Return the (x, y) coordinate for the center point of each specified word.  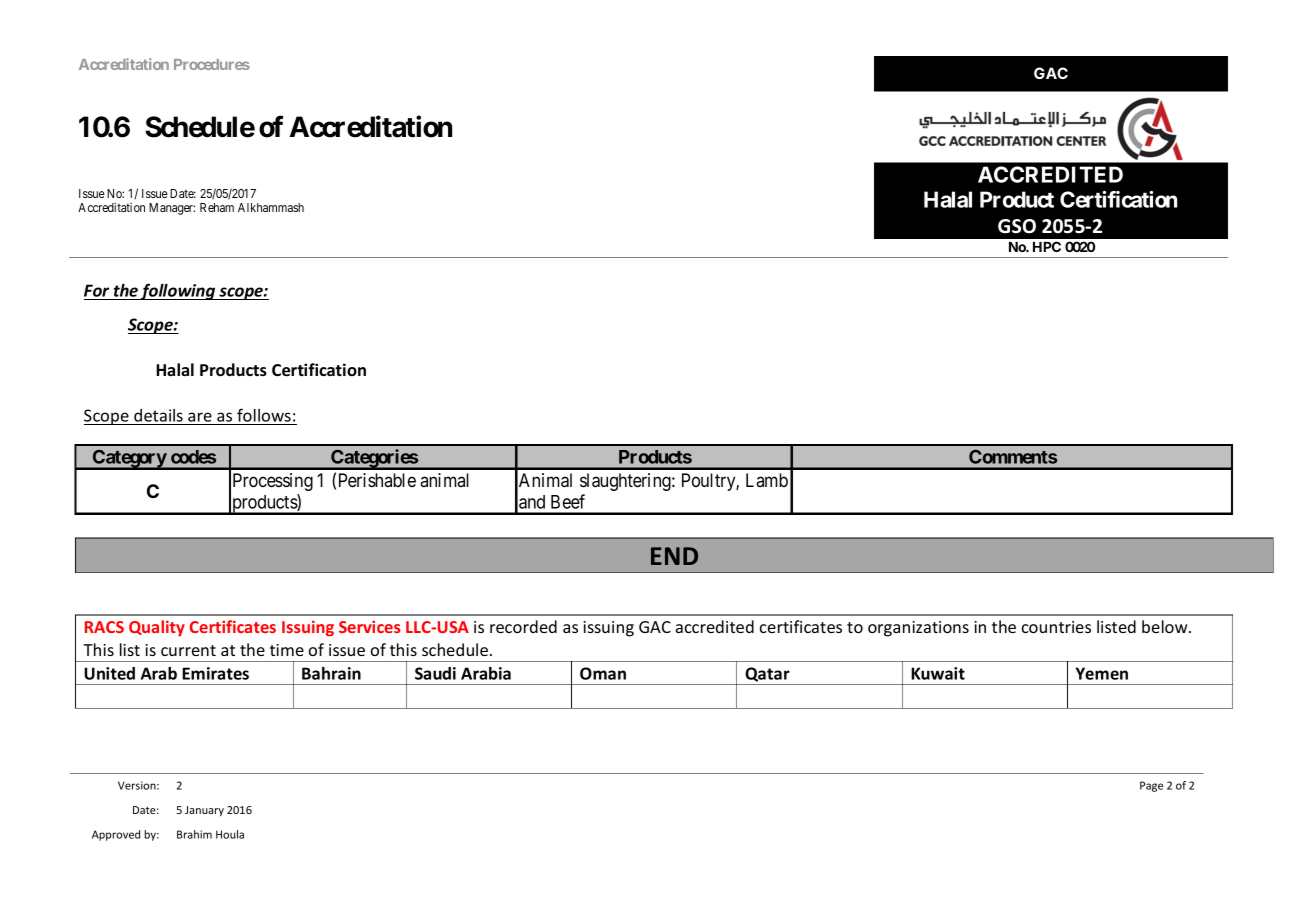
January (204, 811)
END (674, 556)
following (178, 291)
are (200, 417)
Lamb (767, 480)
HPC (1047, 246)
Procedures (212, 64)
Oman (603, 673)
